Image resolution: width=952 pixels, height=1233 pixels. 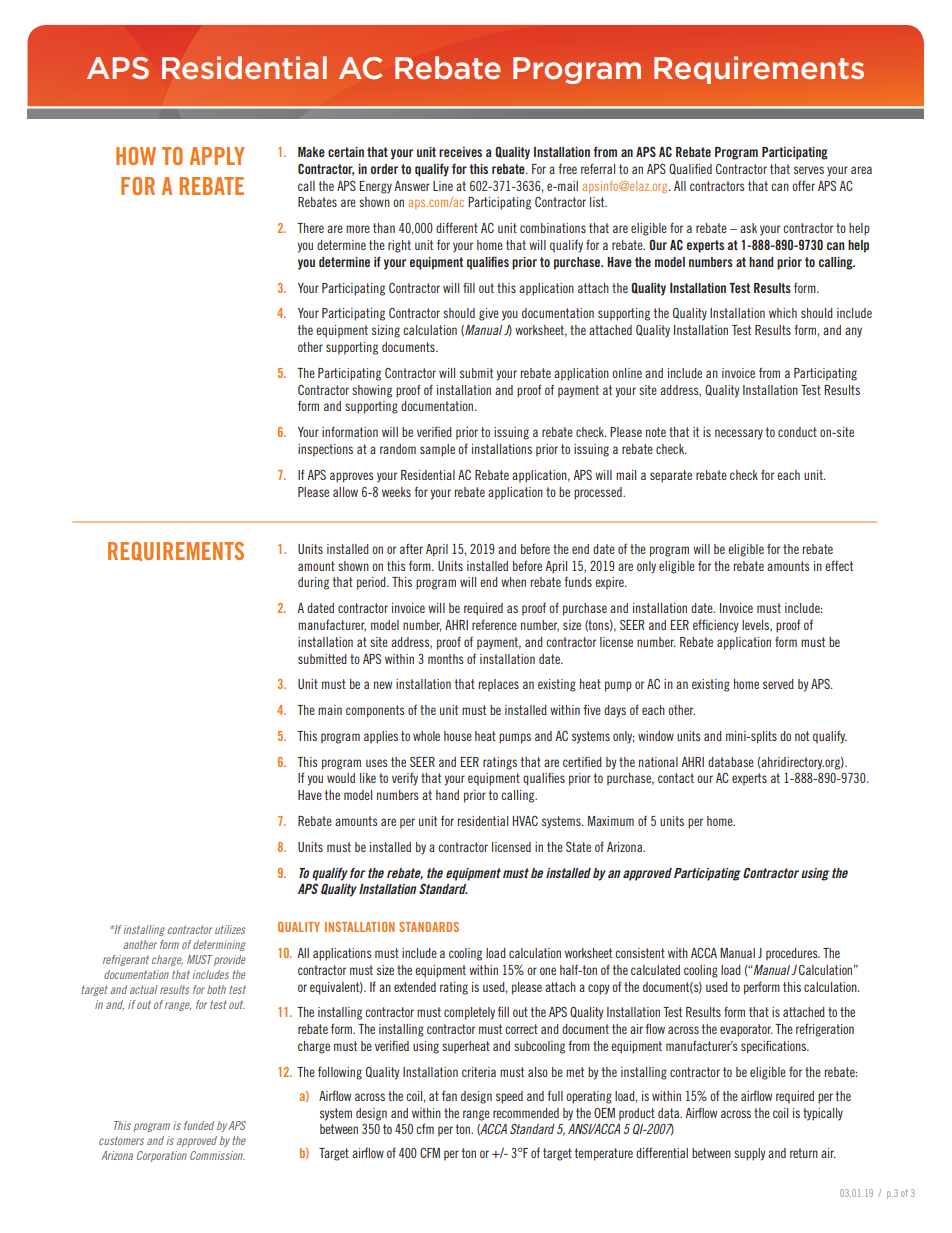 What do you see at coordinates (217, 156) in the screenshot?
I see `APPLY` at bounding box center [217, 156].
